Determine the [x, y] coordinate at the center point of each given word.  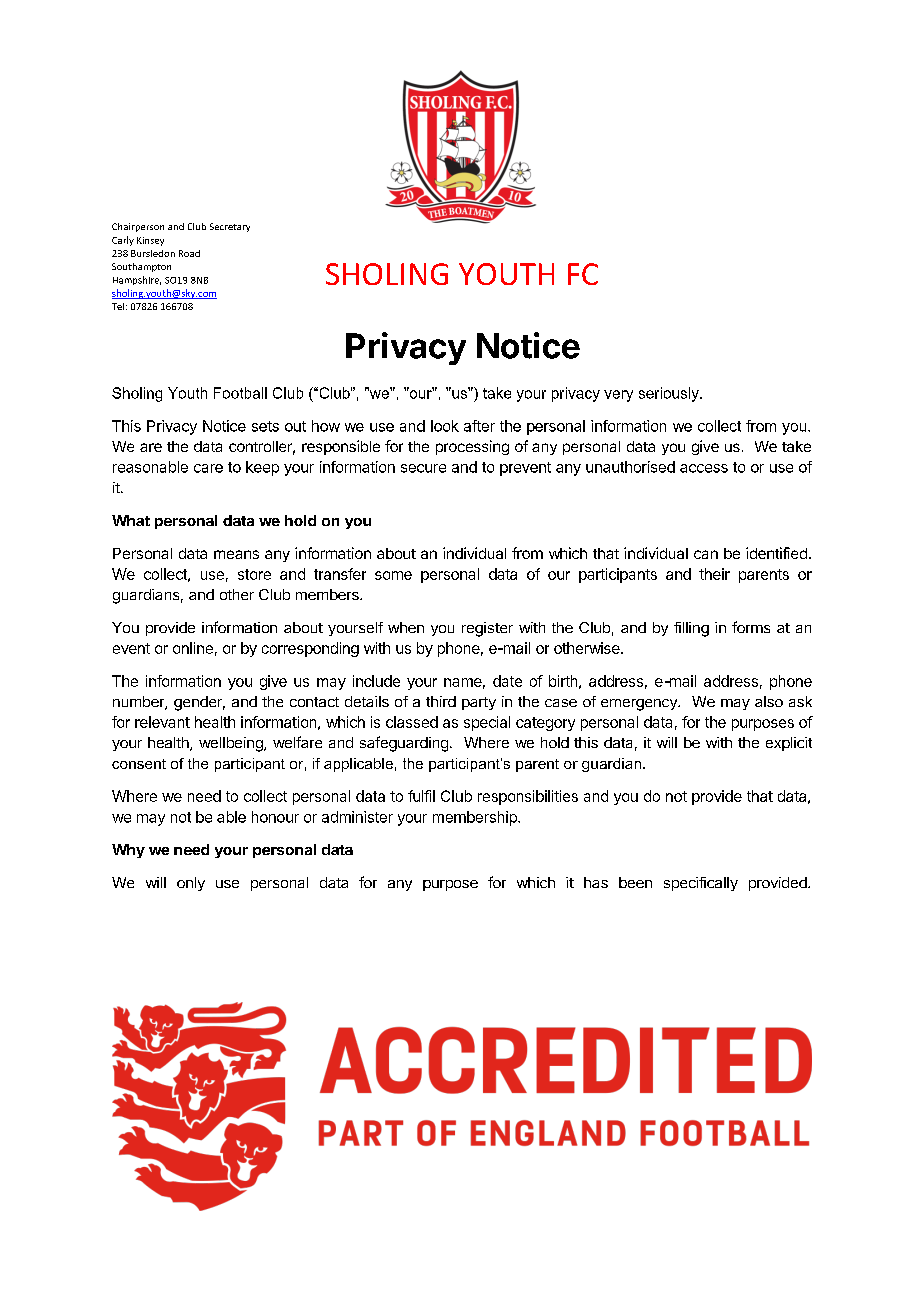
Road [189, 253]
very [618, 396]
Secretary [230, 227]
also [769, 701]
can [706, 554]
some [393, 575]
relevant [162, 722]
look [445, 426]
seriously [670, 394]
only [191, 884]
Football [240, 393]
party [479, 703]
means [236, 554]
